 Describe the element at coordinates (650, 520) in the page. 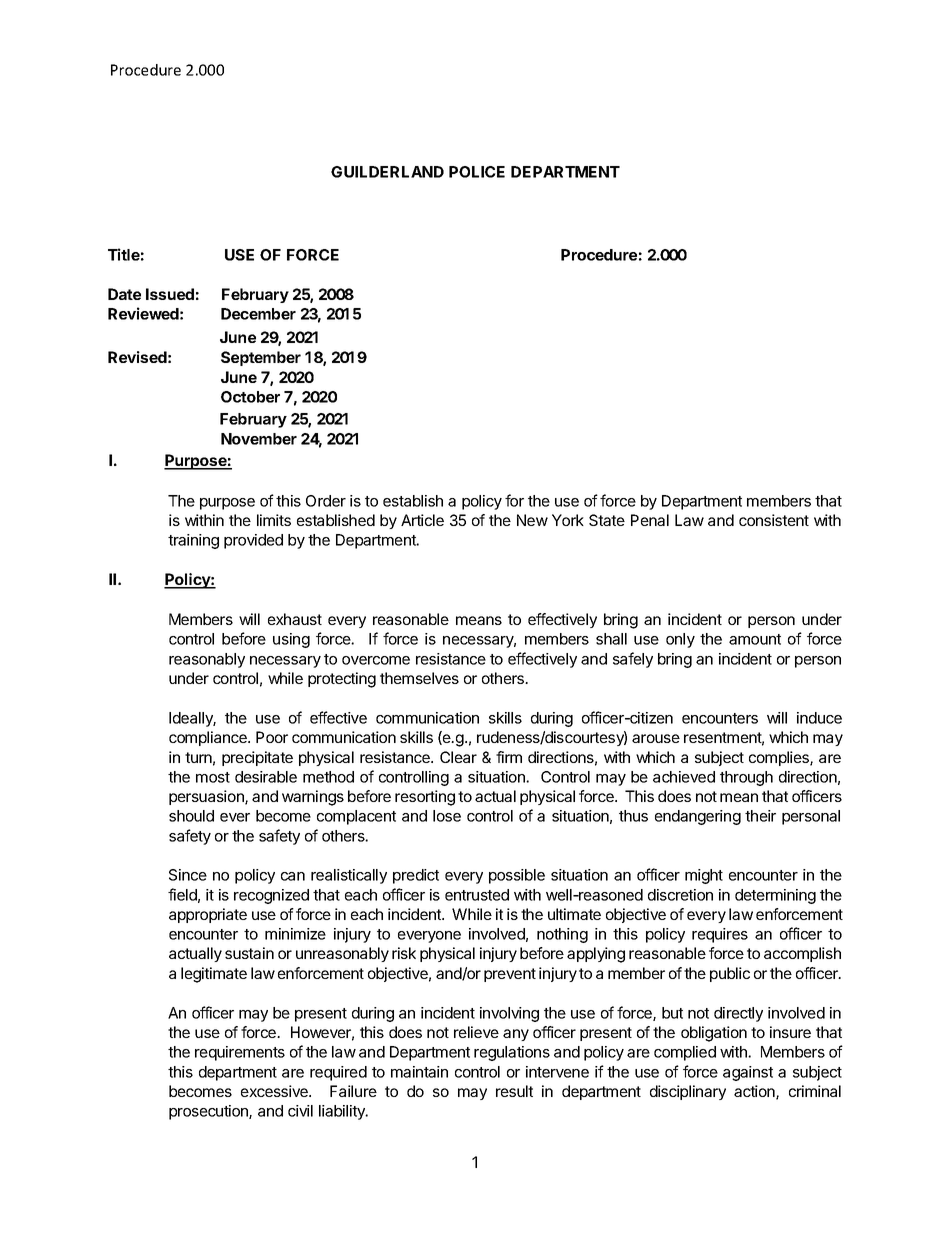

I see `Penal` at that location.
